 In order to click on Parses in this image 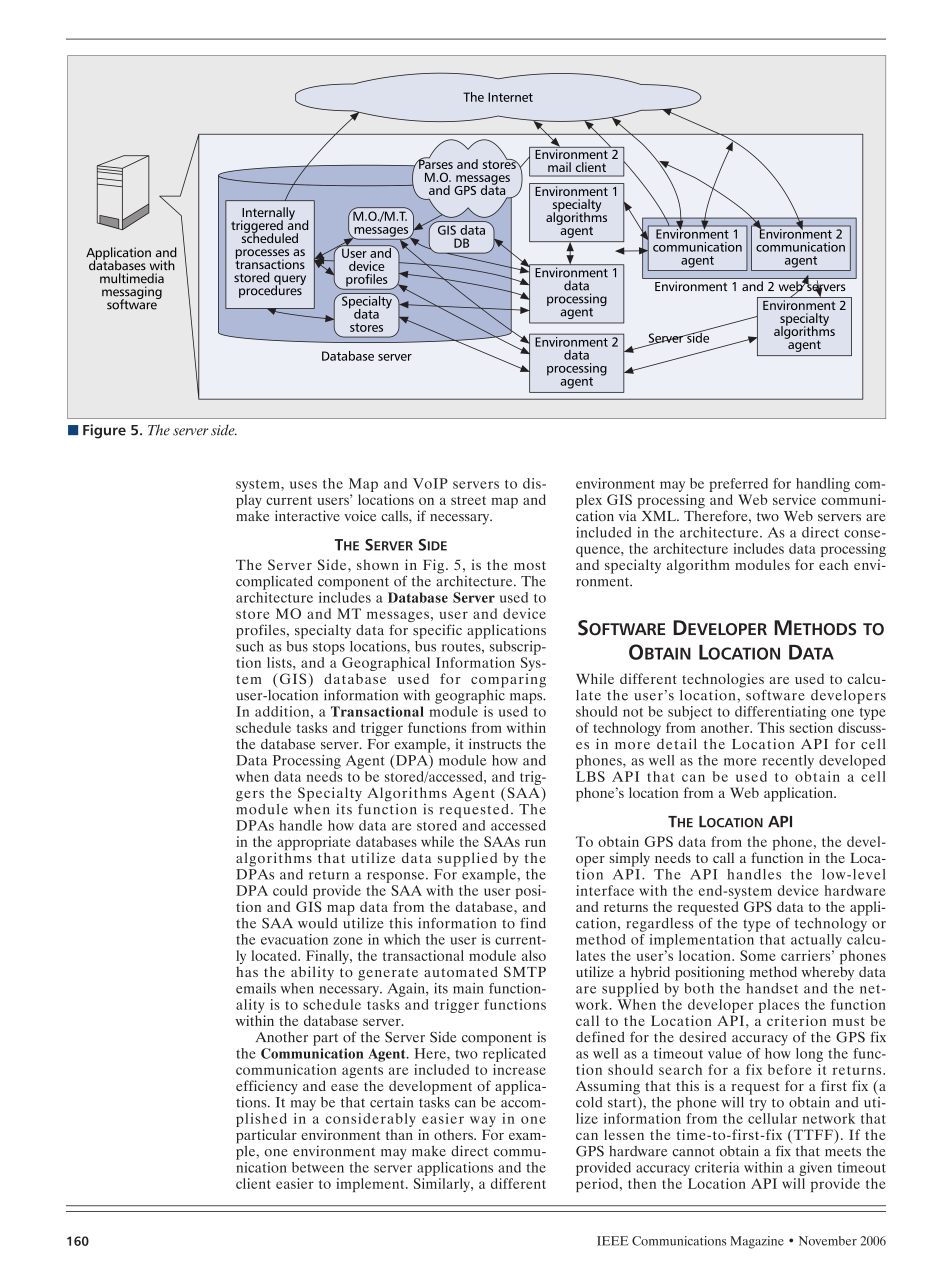, I will do `click(435, 163)`.
